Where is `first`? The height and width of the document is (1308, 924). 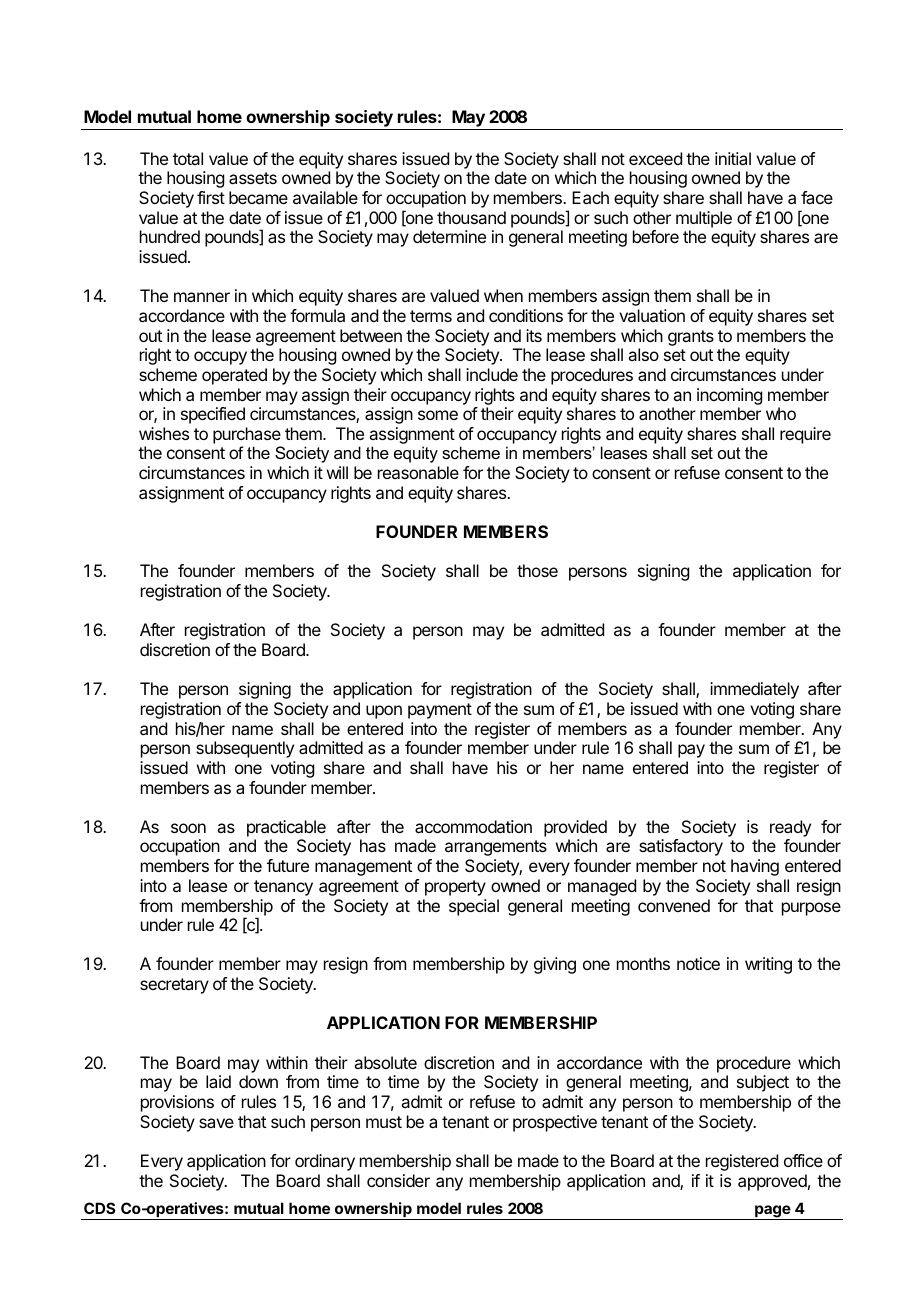
first is located at coordinates (211, 197).
